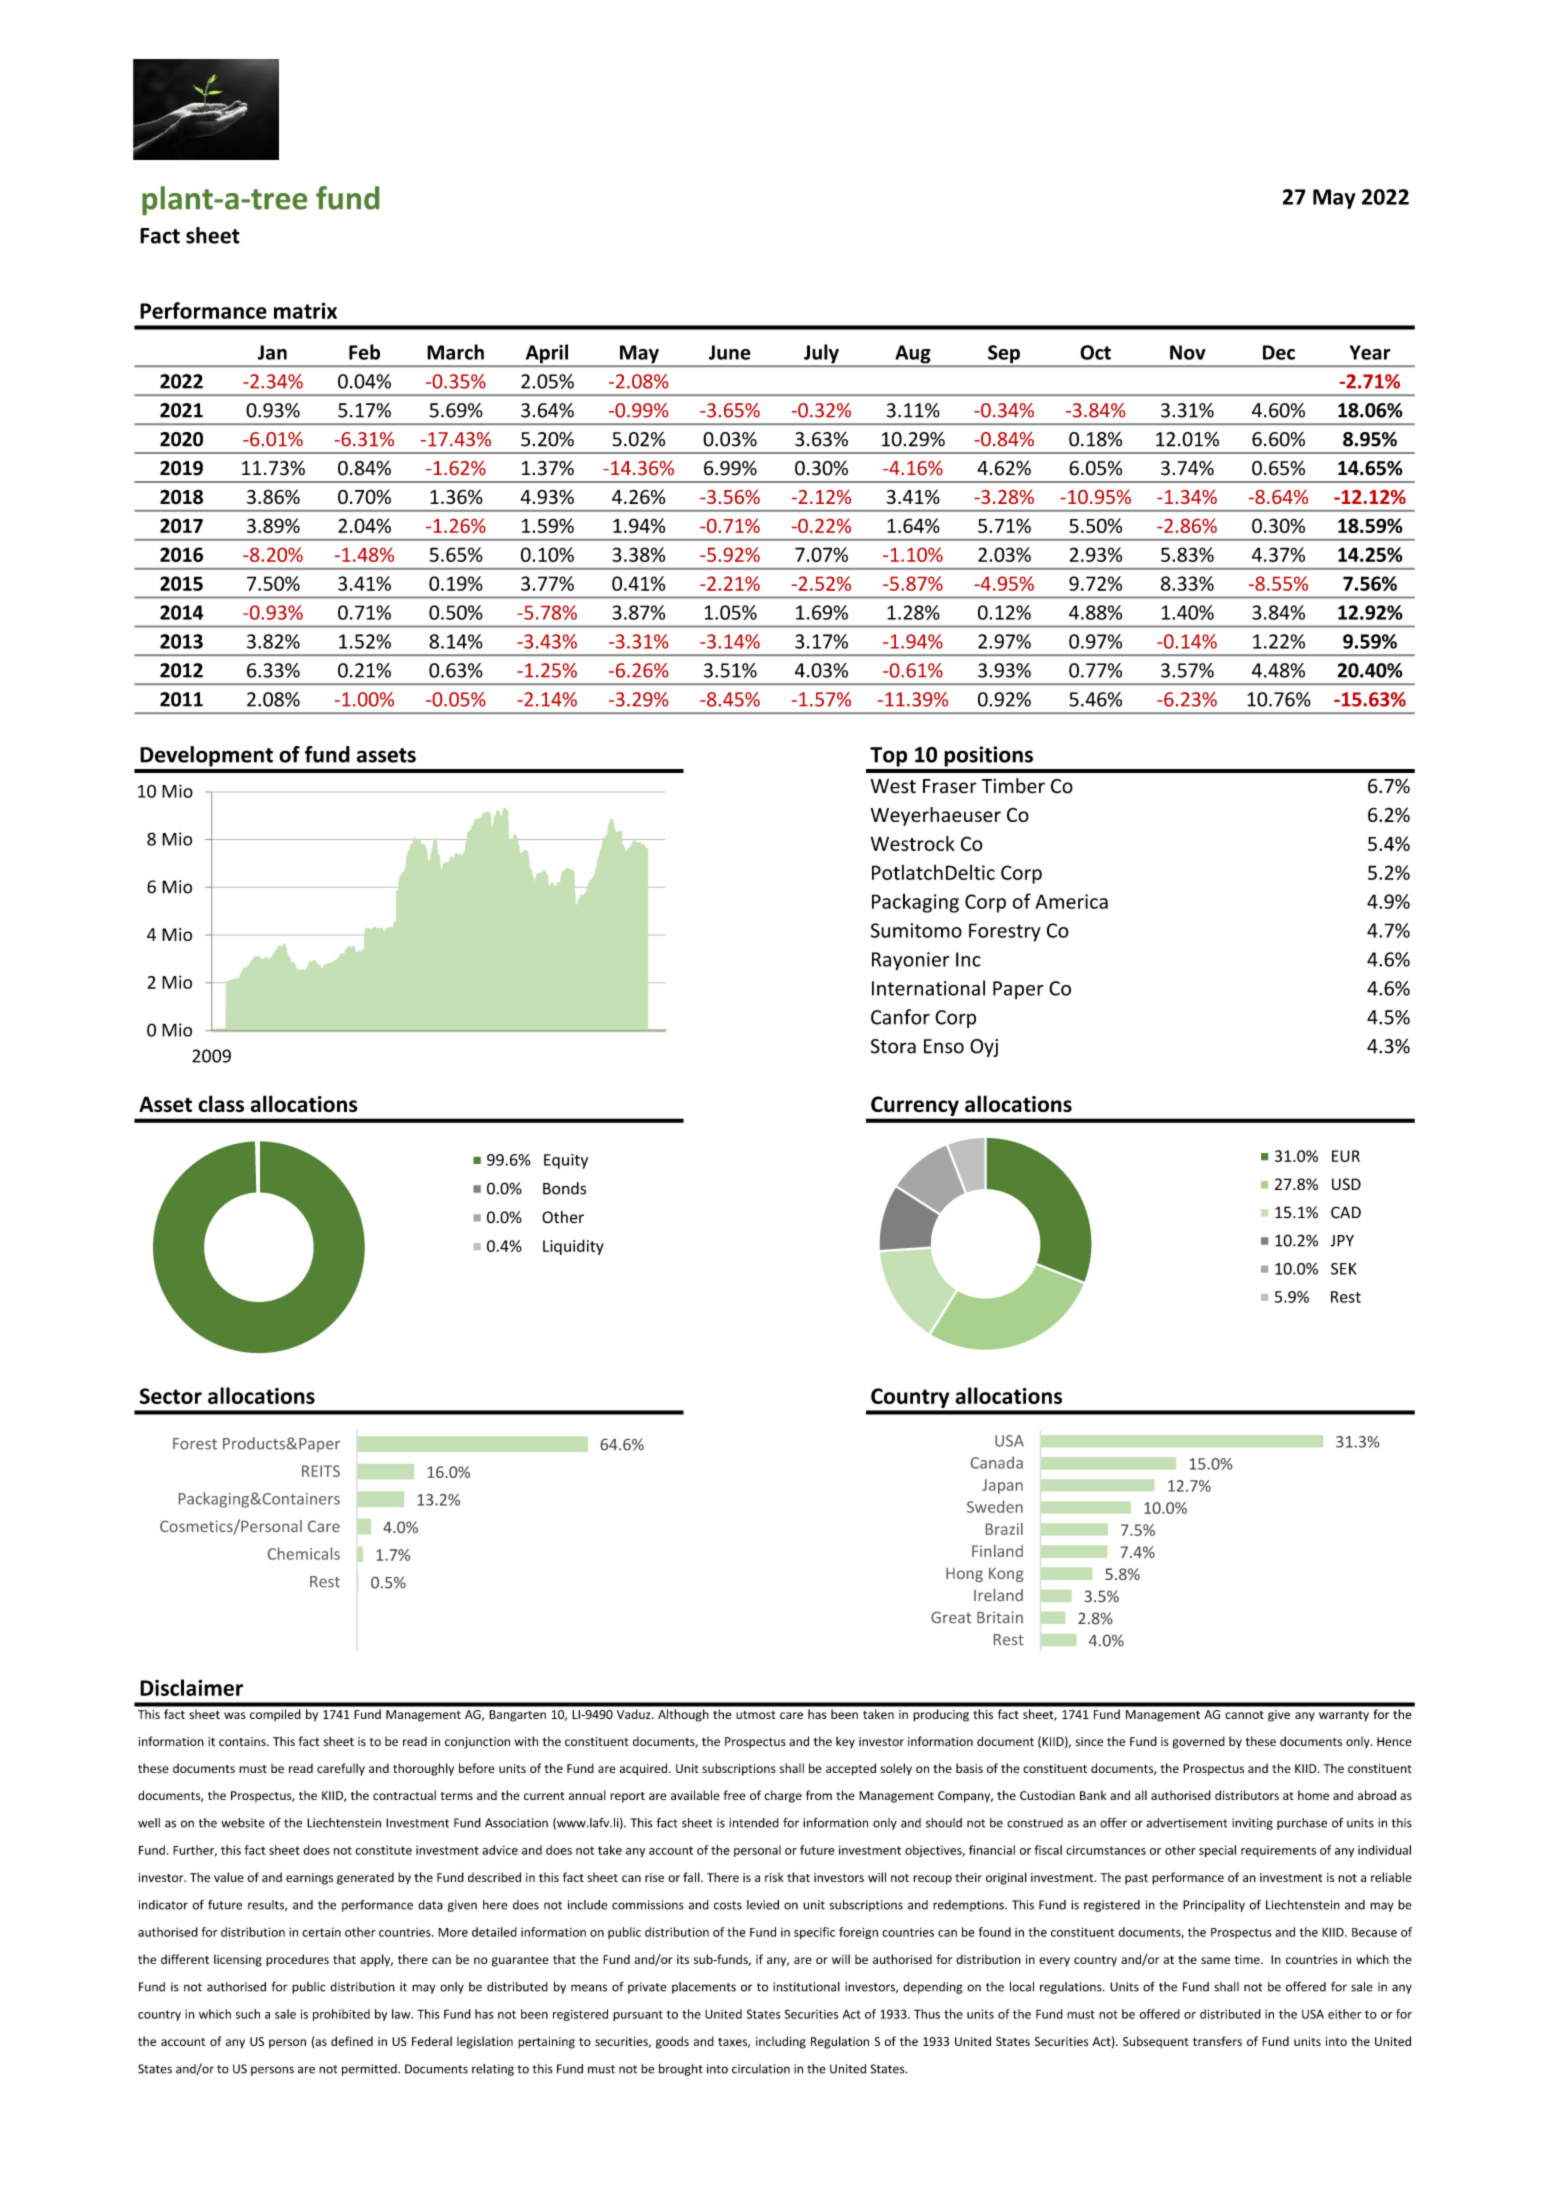 This screenshot has height=2204, width=1558. Describe the element at coordinates (221, 1104) in the screenshot. I see `class` at that location.
